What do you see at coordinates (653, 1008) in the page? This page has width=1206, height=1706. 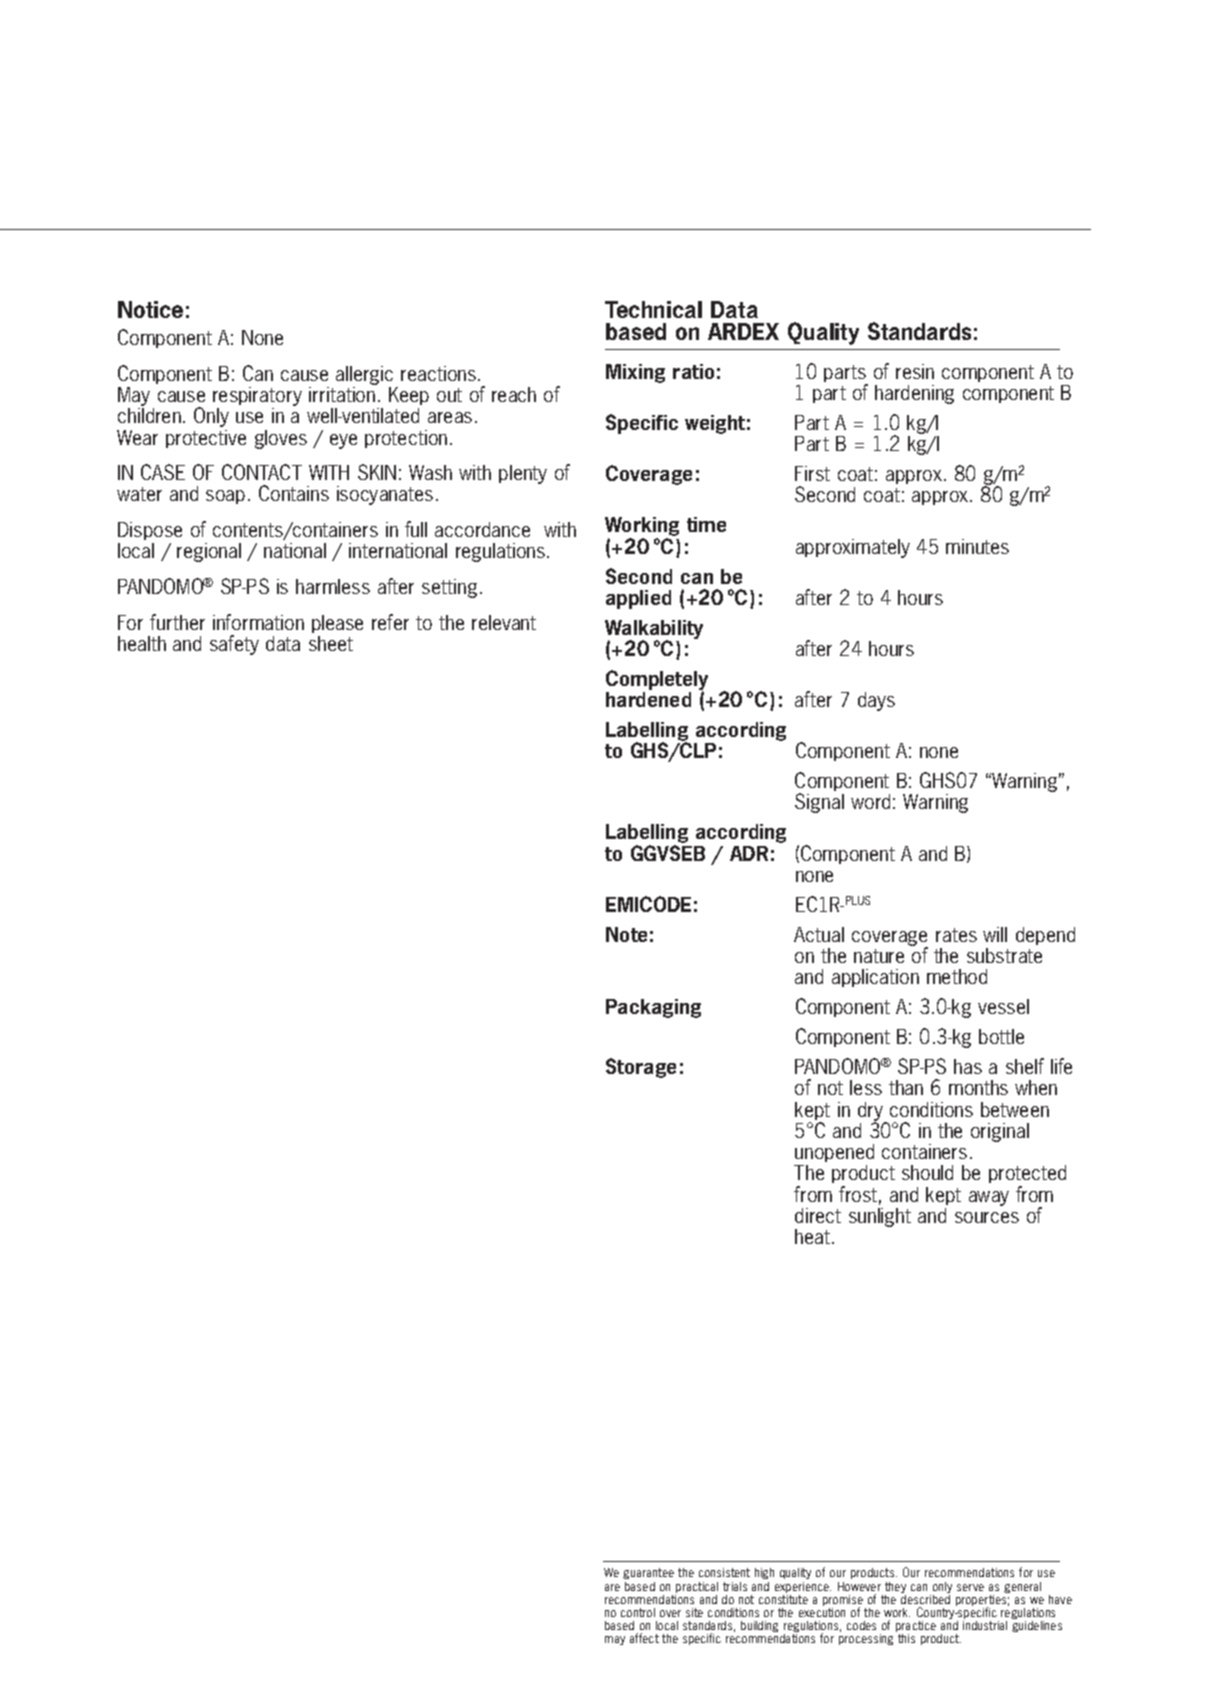 I see `Packaging` at bounding box center [653, 1008].
